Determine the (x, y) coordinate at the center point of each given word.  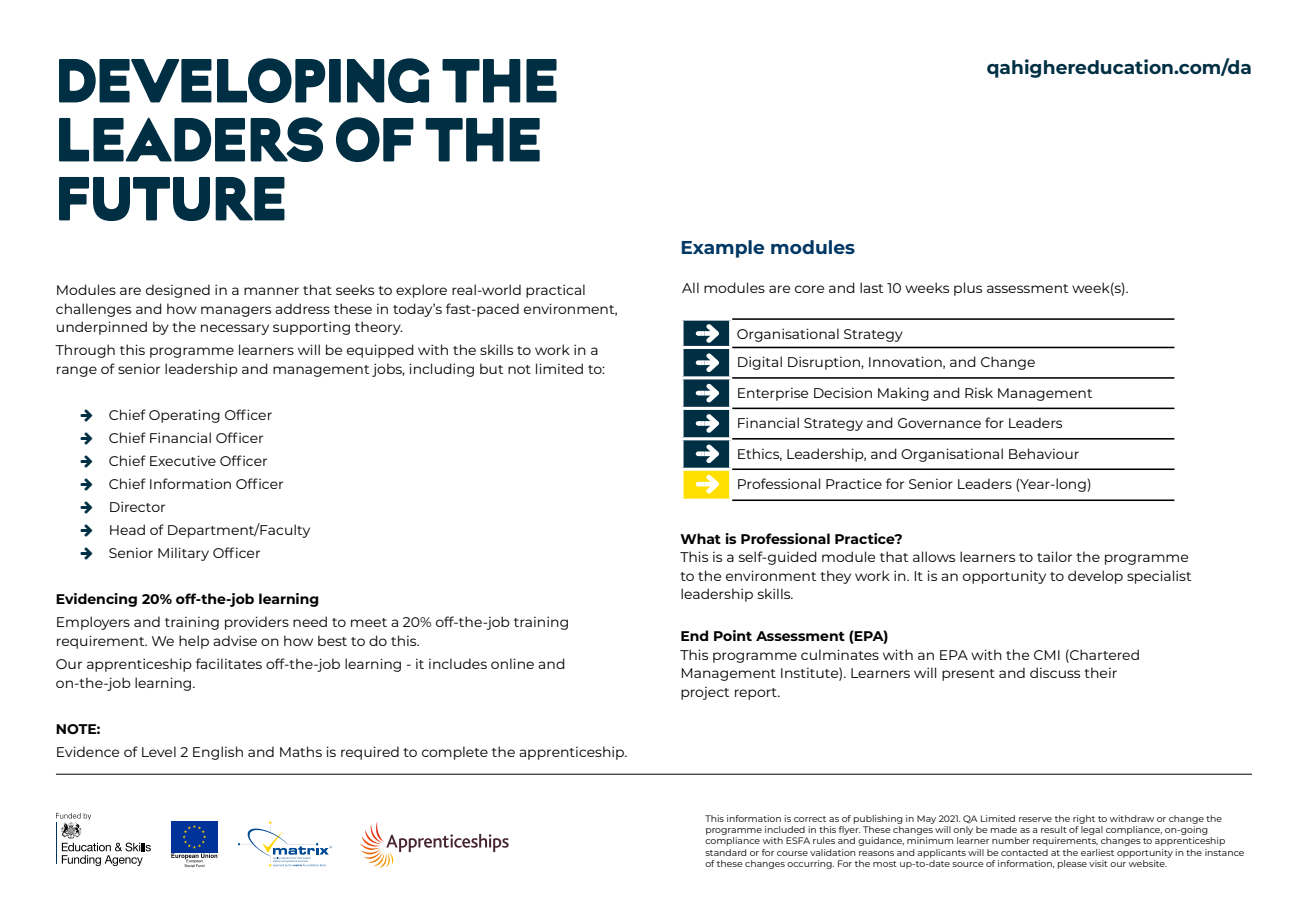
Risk (979, 392)
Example (723, 249)
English (218, 753)
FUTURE (172, 199)
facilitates (229, 663)
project (705, 693)
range (77, 371)
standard (725, 852)
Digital (760, 363)
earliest (1097, 852)
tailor (1054, 556)
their (1100, 672)
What (700, 538)
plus (968, 289)
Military (183, 554)
